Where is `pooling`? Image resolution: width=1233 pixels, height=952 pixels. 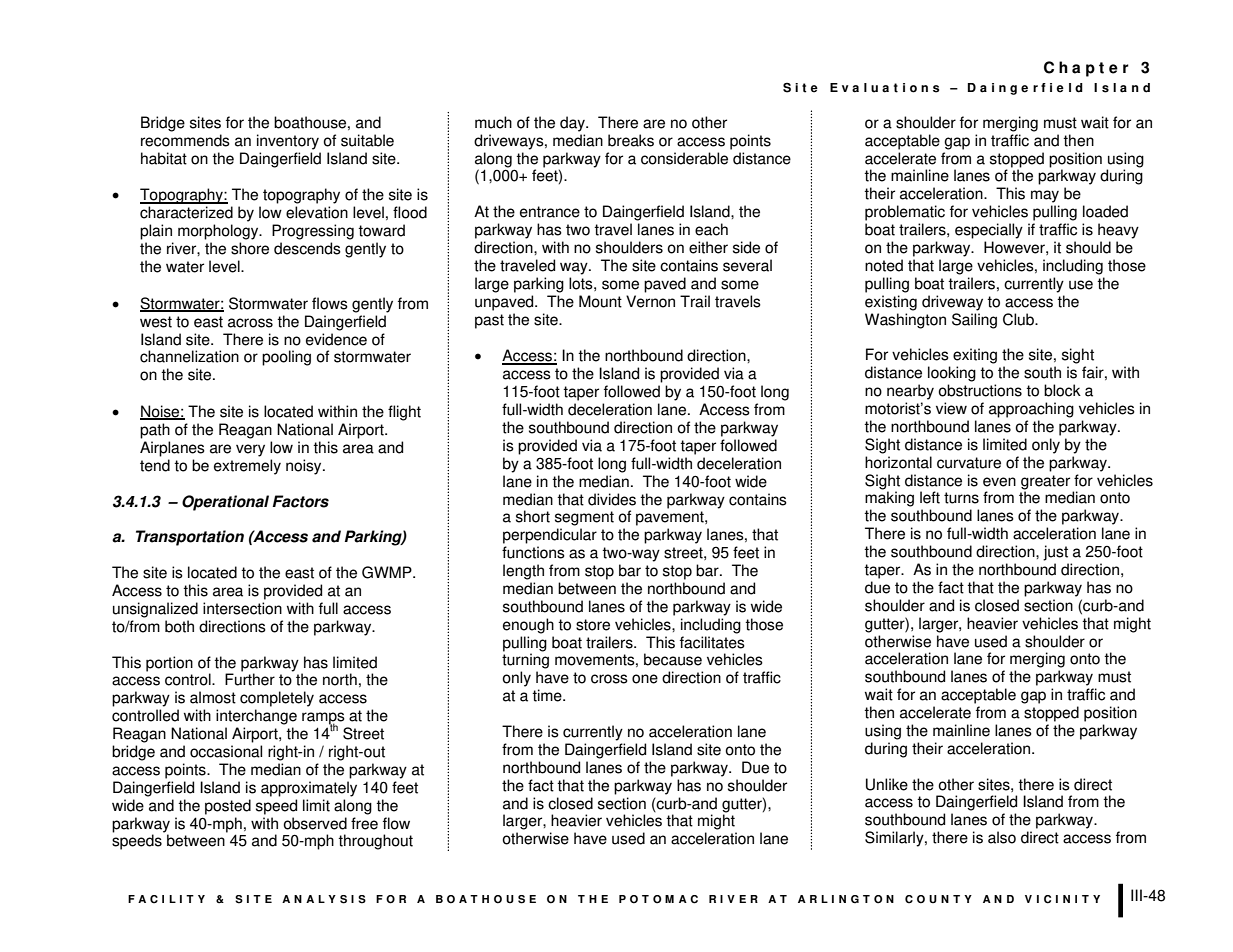
pooling is located at coordinates (286, 358).
